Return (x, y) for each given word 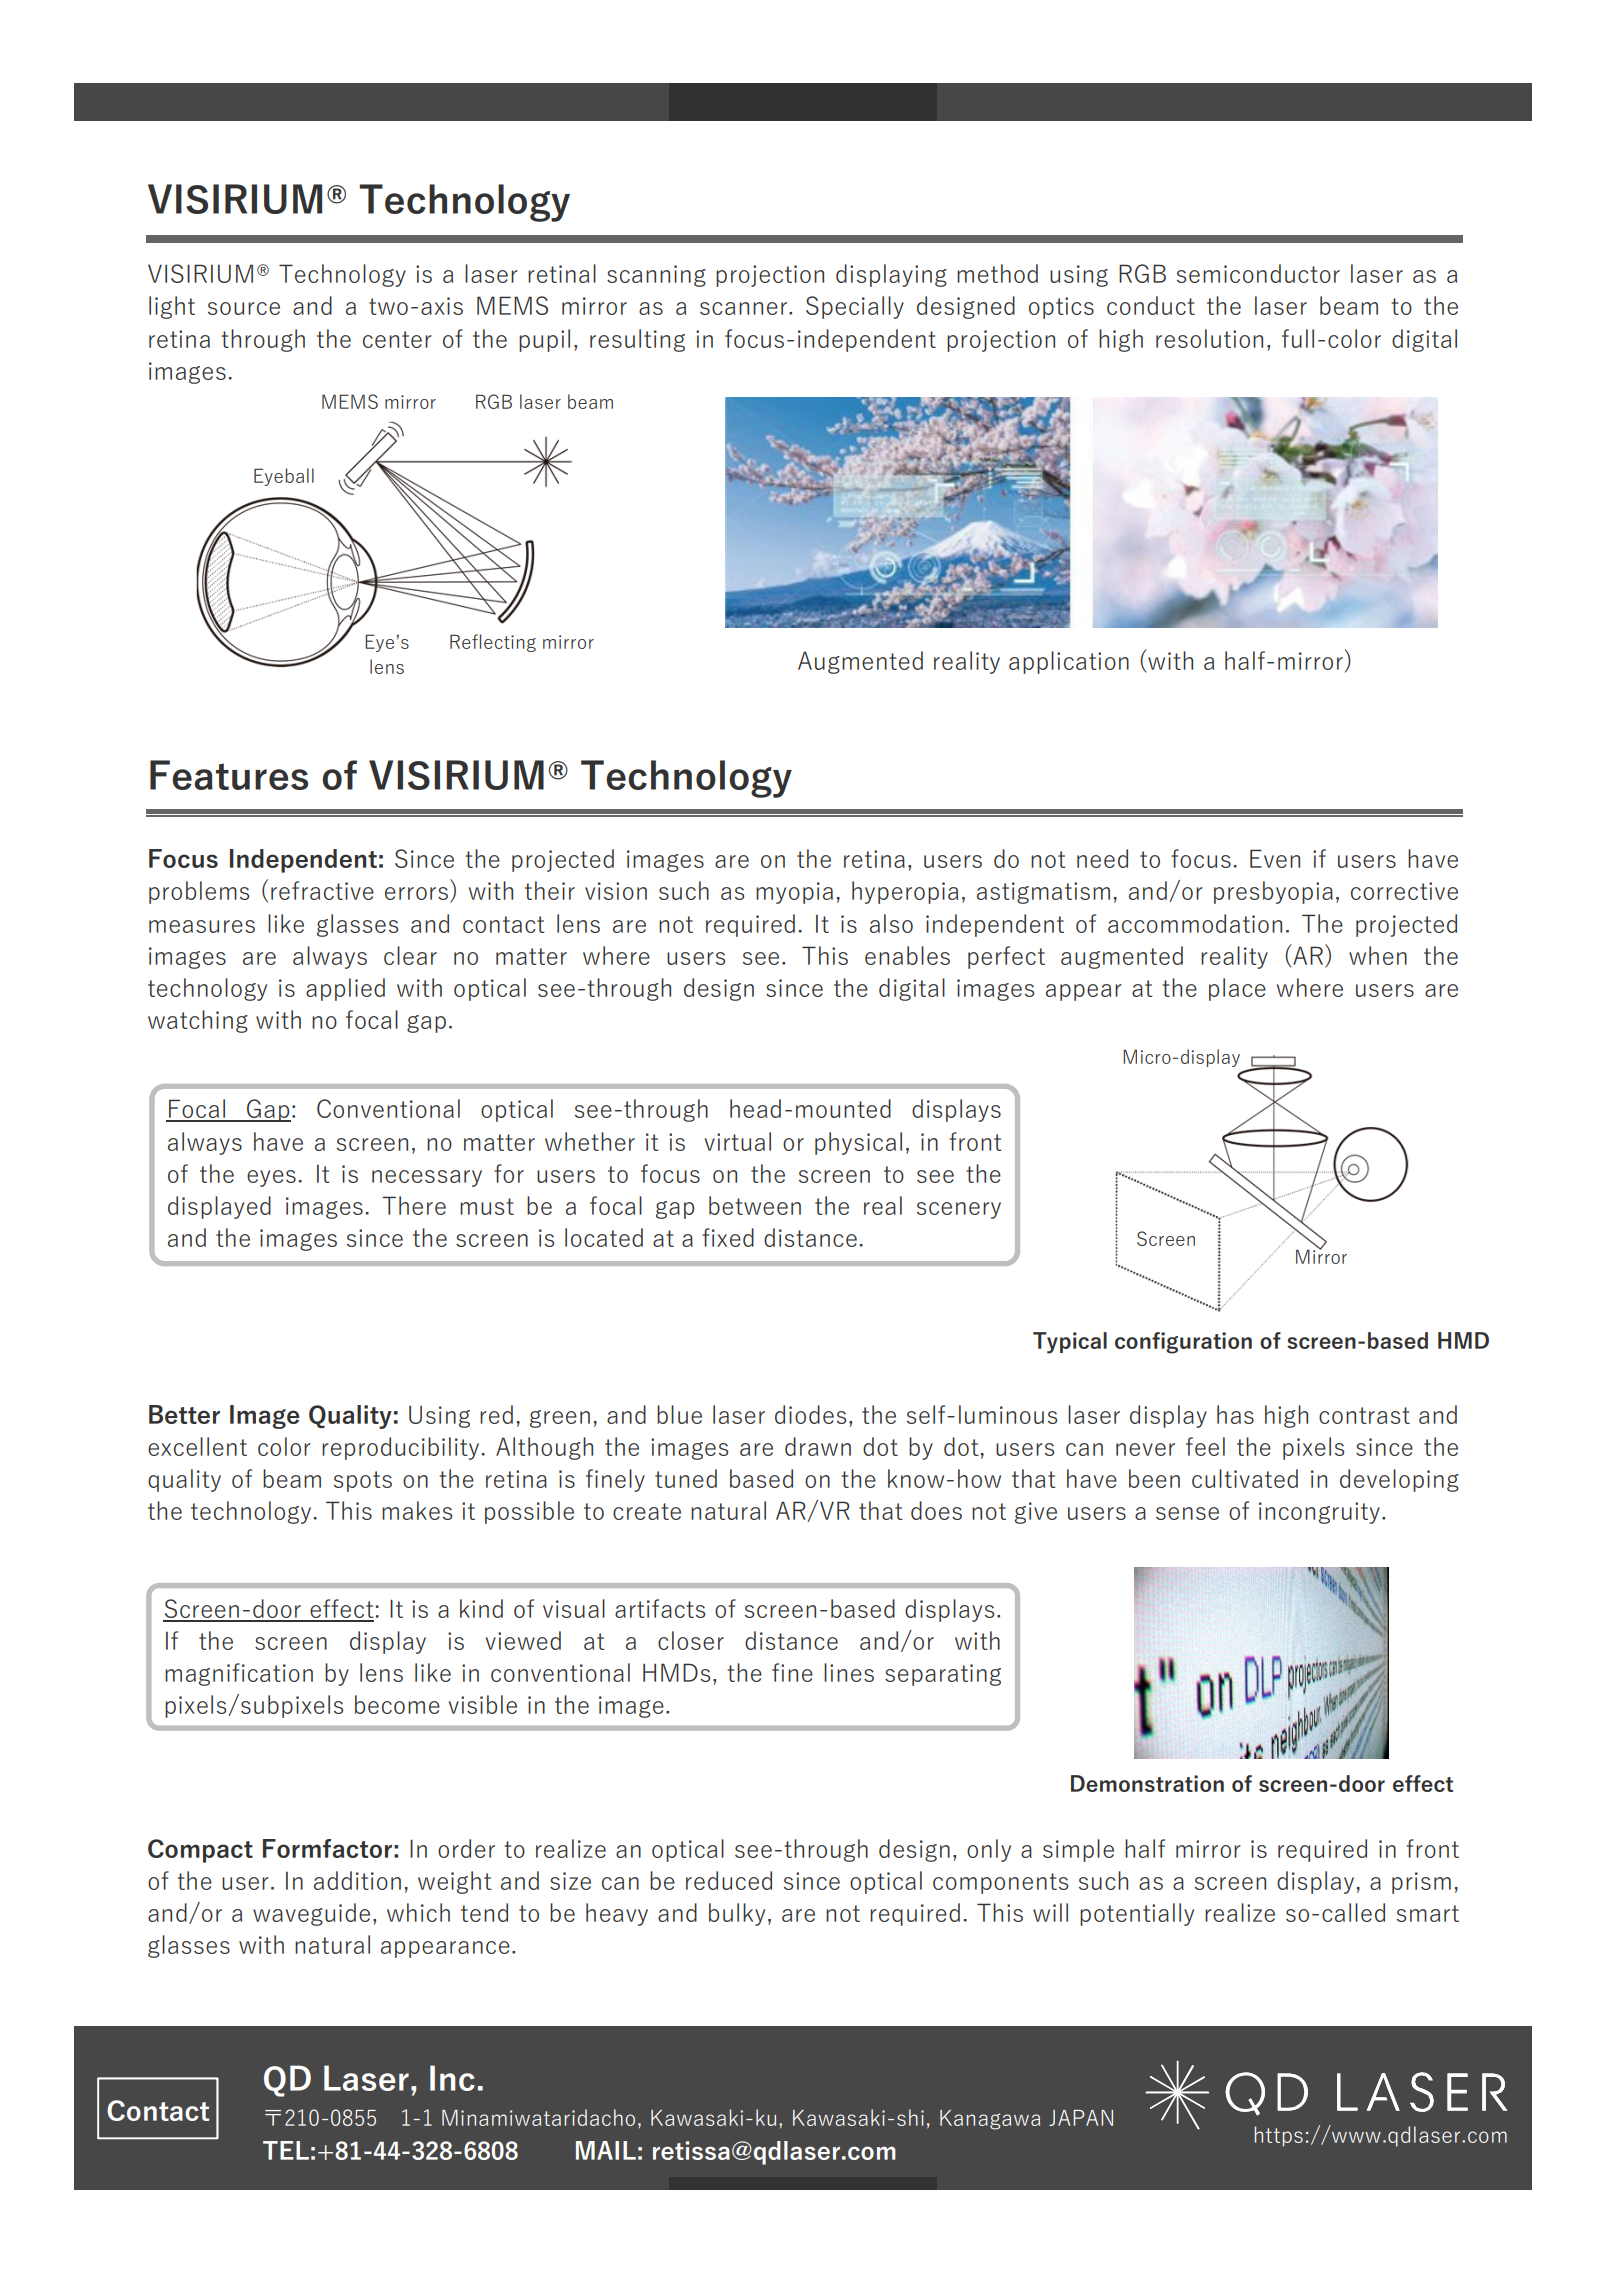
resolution (1209, 338)
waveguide (311, 1914)
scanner (745, 308)
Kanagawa (990, 2120)
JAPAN (1081, 2118)
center (397, 339)
